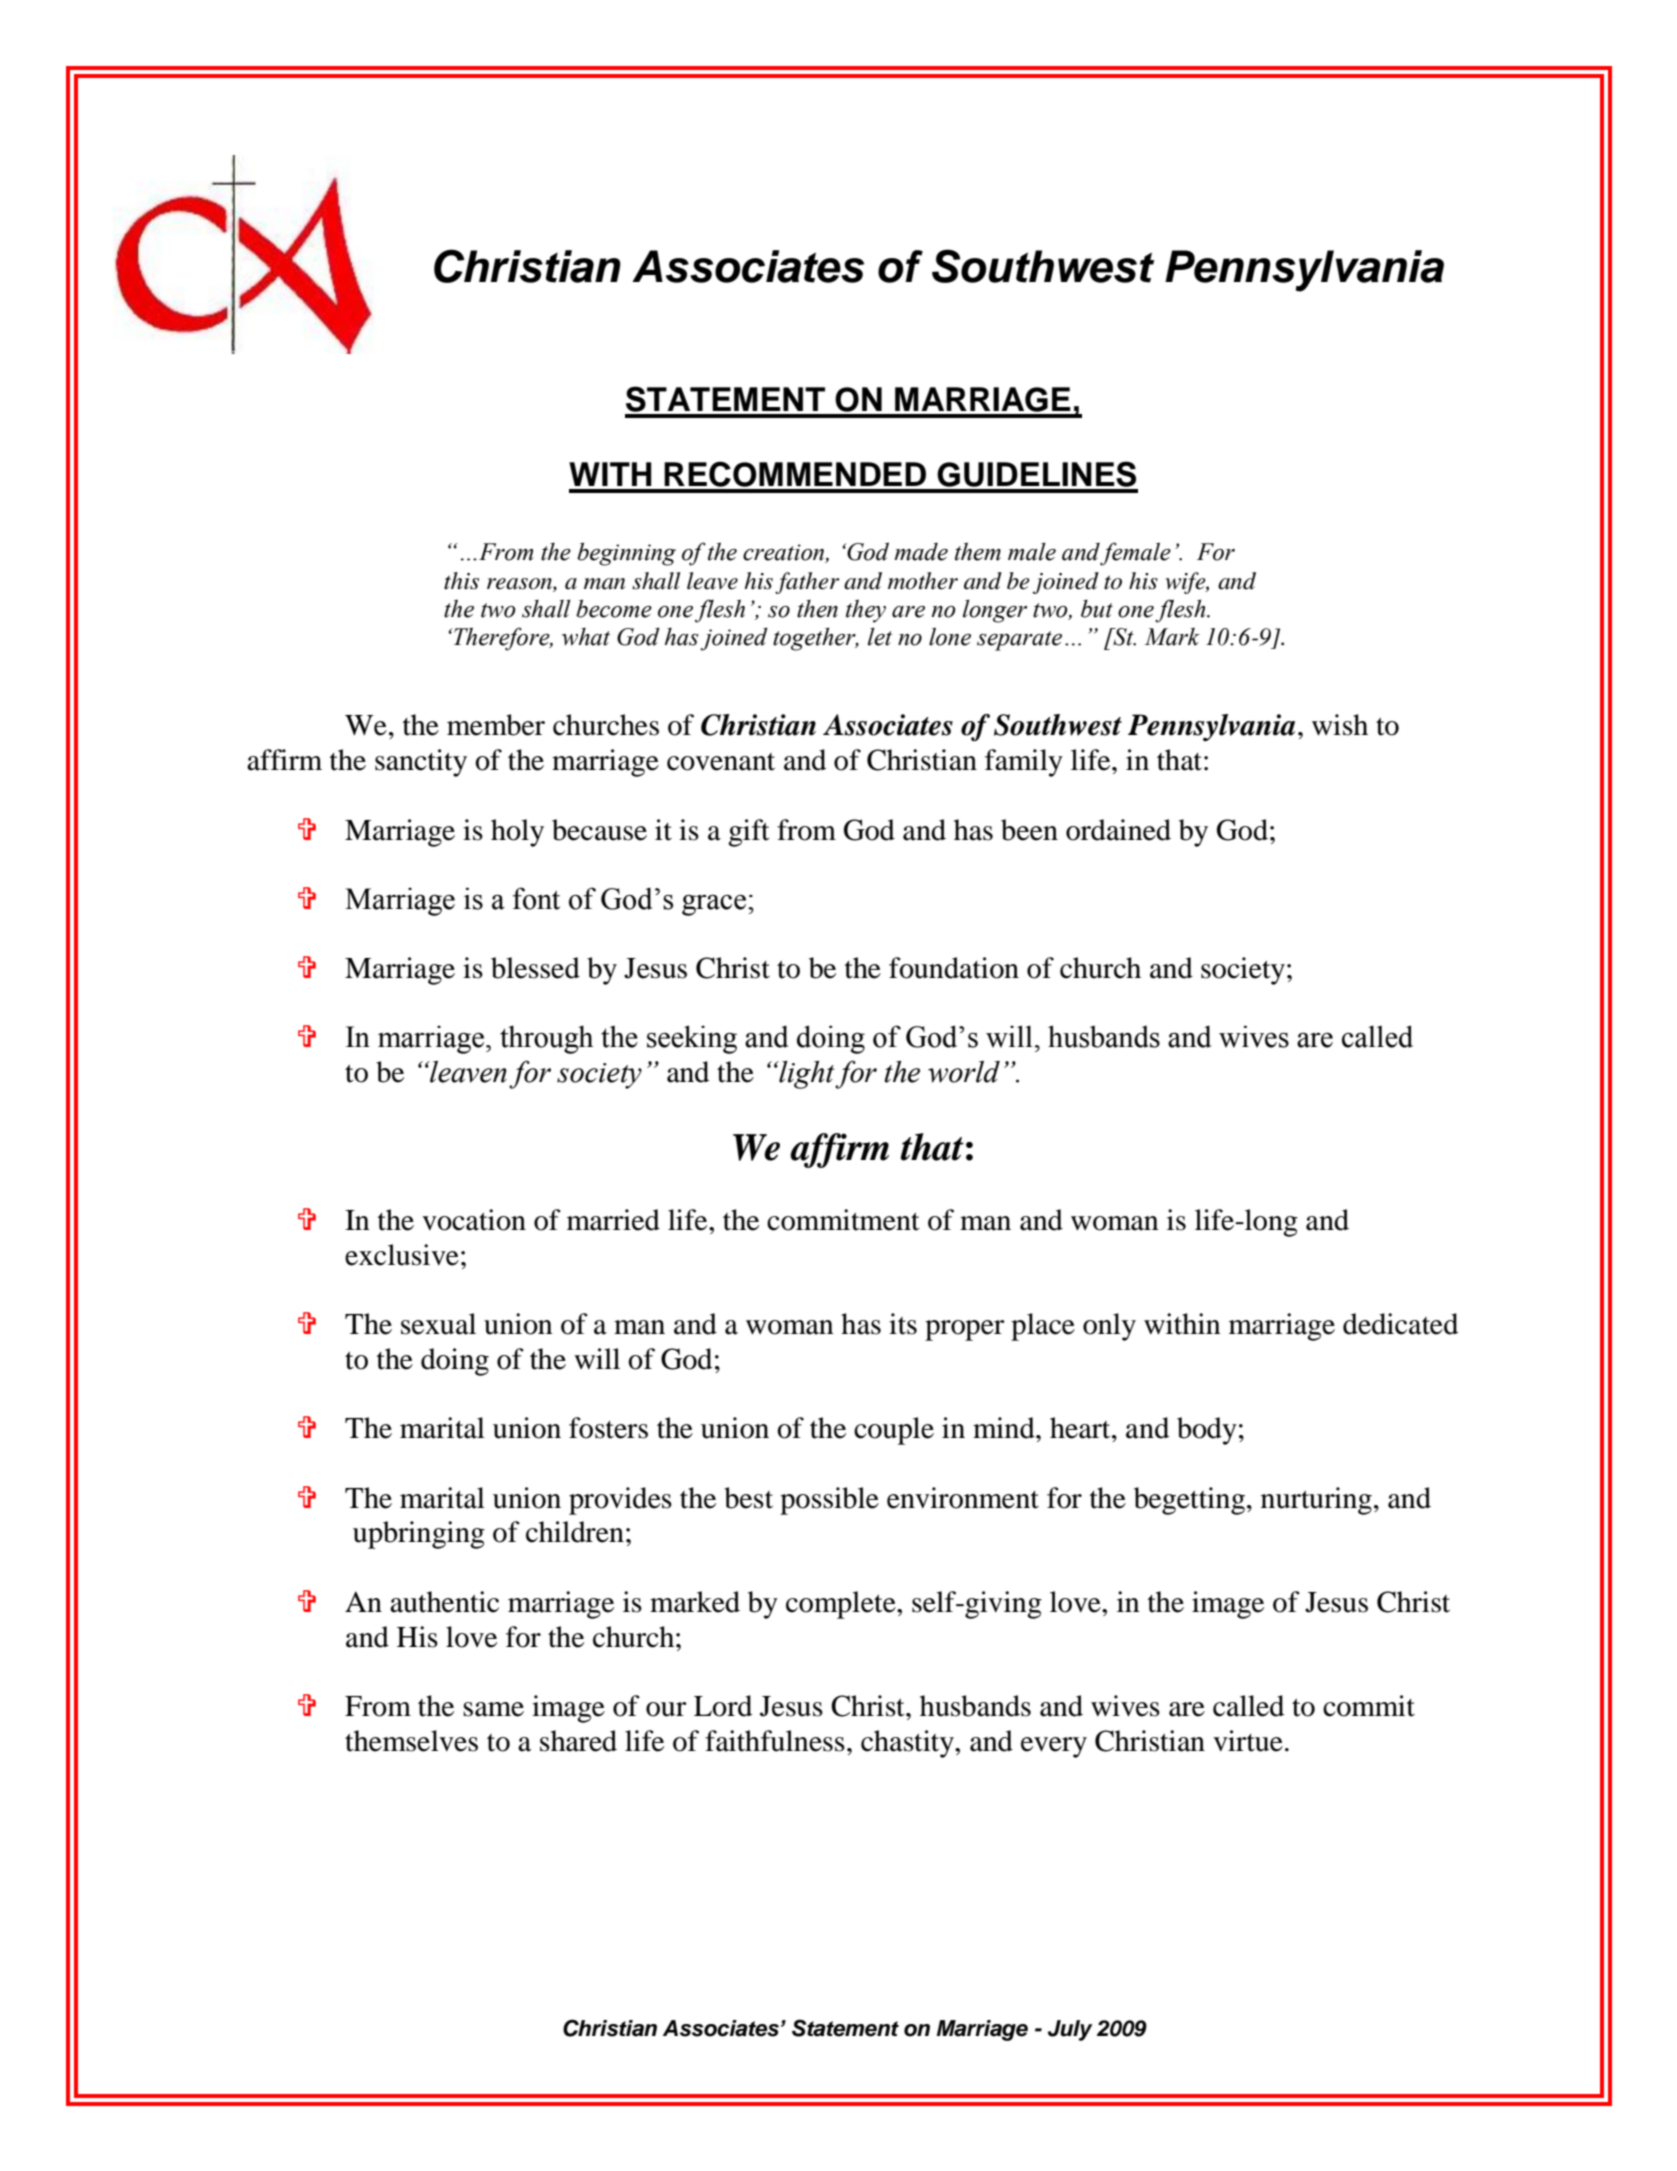 Image resolution: width=1677 pixels, height=2171 pixels. What do you see at coordinates (578, 1741) in the screenshot?
I see `shared` at bounding box center [578, 1741].
